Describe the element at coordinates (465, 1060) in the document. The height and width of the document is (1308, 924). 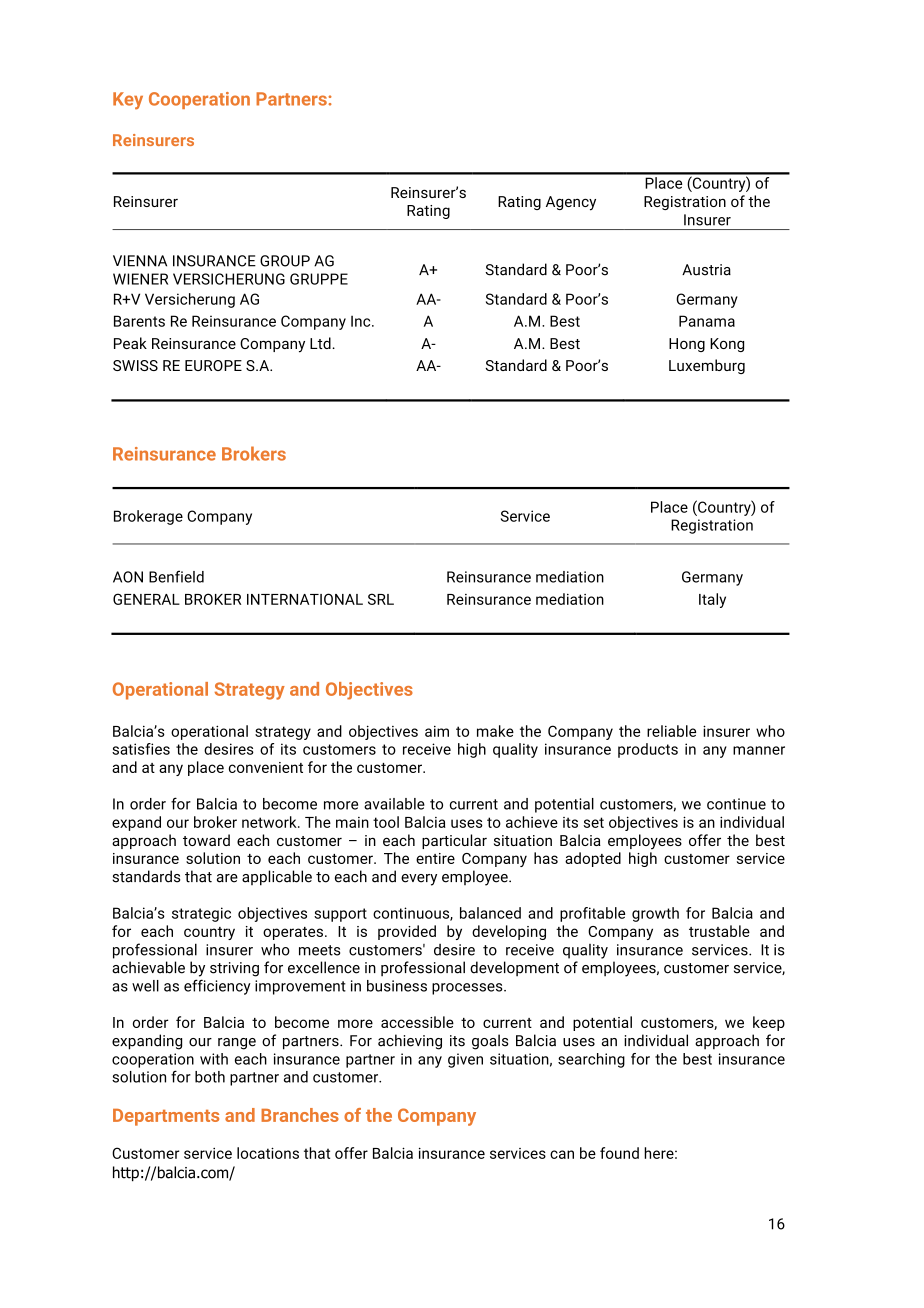
I see `given` at that location.
